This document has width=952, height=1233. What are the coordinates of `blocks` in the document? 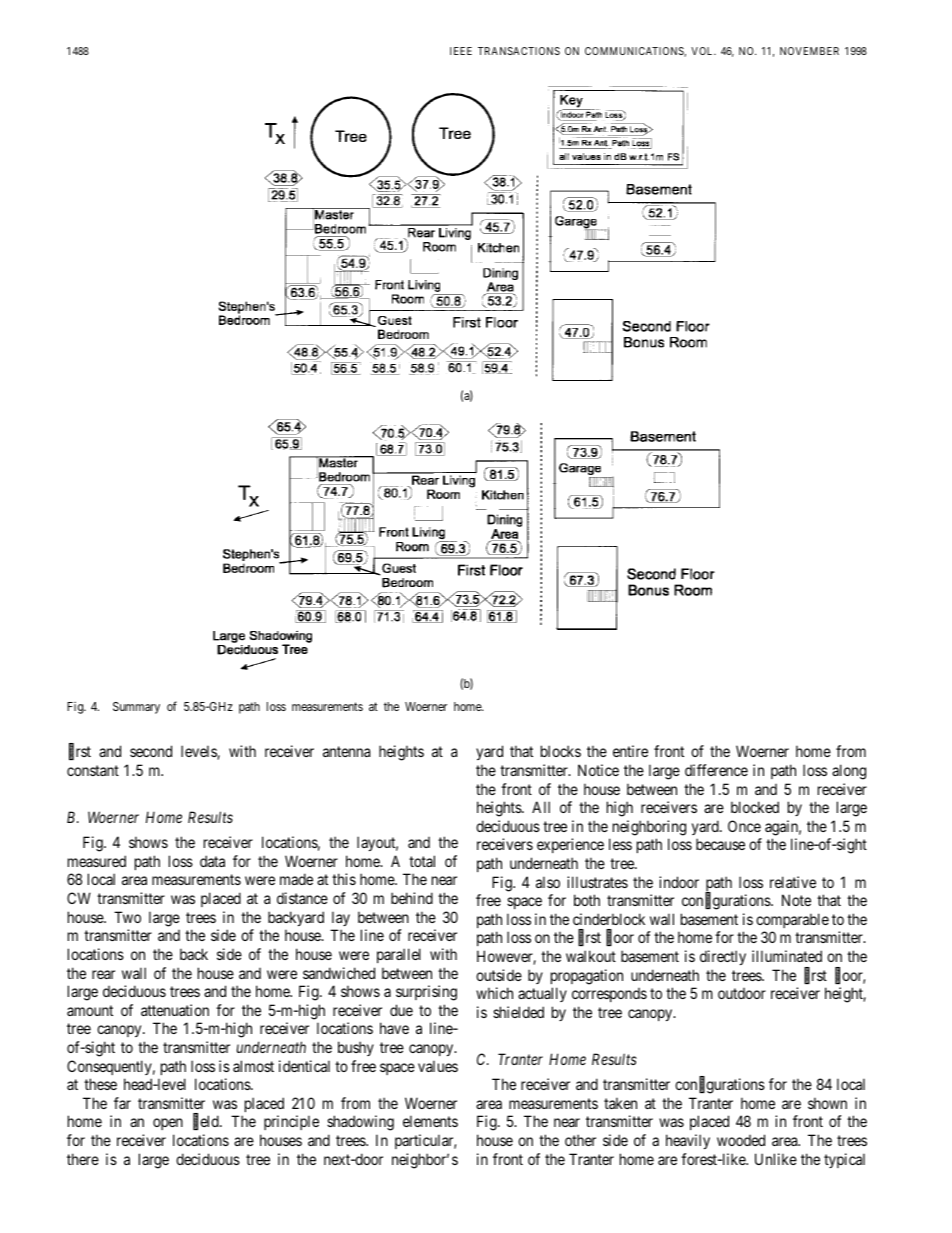 It's located at (561, 751).
